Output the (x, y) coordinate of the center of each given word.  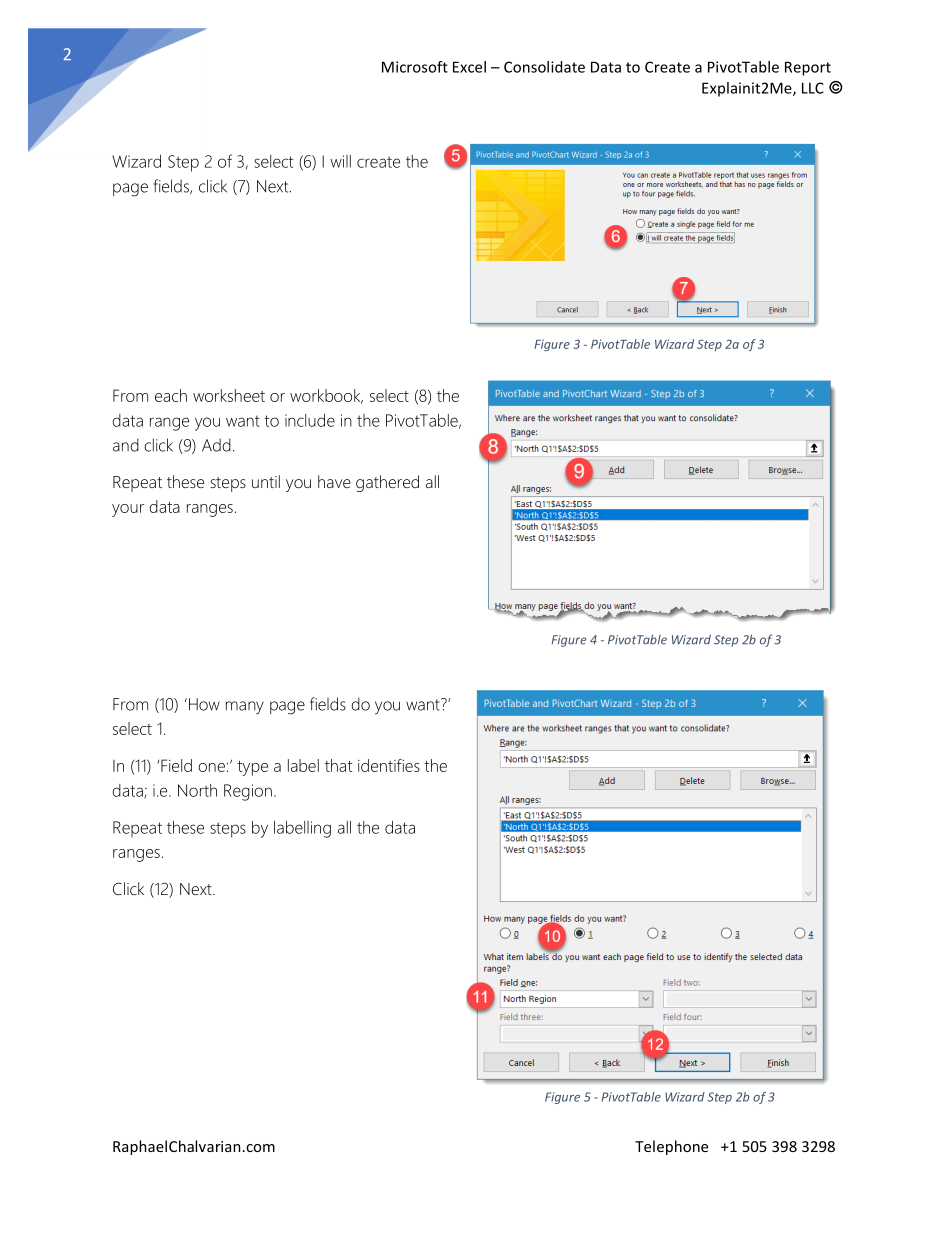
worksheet (229, 395)
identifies (389, 765)
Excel (469, 67)
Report (808, 68)
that (338, 765)
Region (248, 792)
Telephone (671, 1147)
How (204, 704)
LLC (813, 88)
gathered (387, 483)
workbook (326, 396)
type (252, 768)
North (197, 790)
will (340, 161)
